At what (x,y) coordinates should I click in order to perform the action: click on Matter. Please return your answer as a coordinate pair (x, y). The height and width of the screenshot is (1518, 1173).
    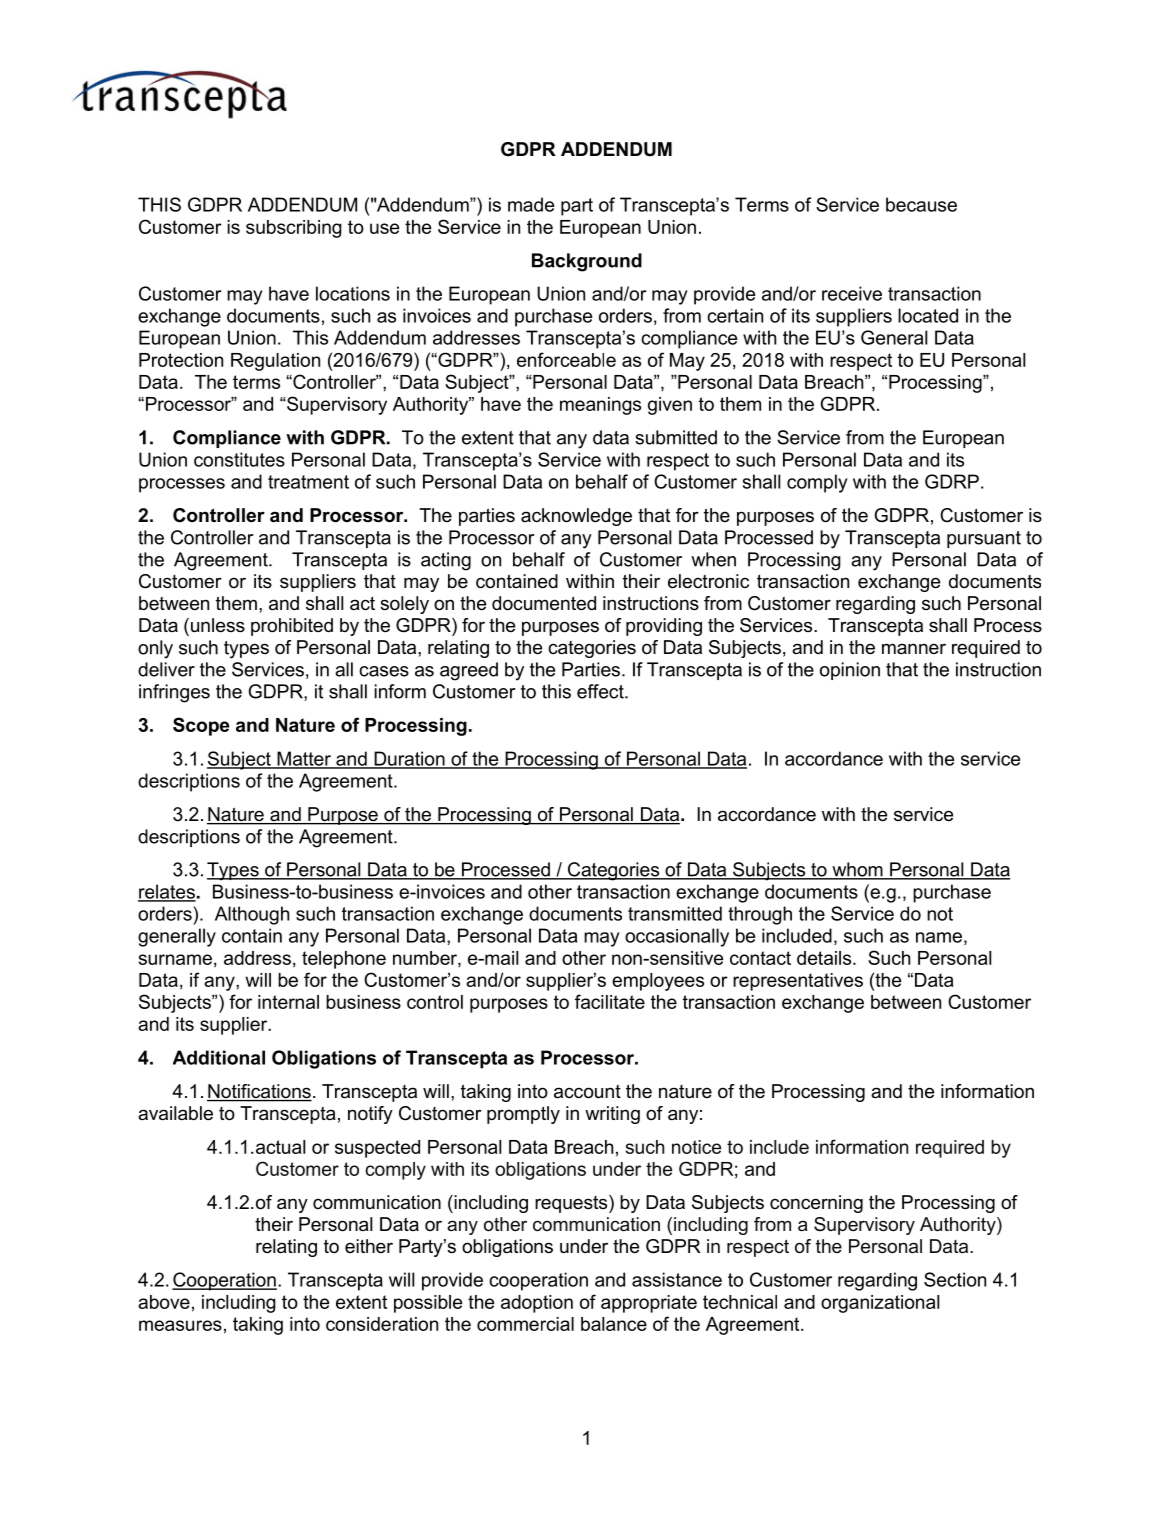
    Looking at the image, I should click on (304, 759).
